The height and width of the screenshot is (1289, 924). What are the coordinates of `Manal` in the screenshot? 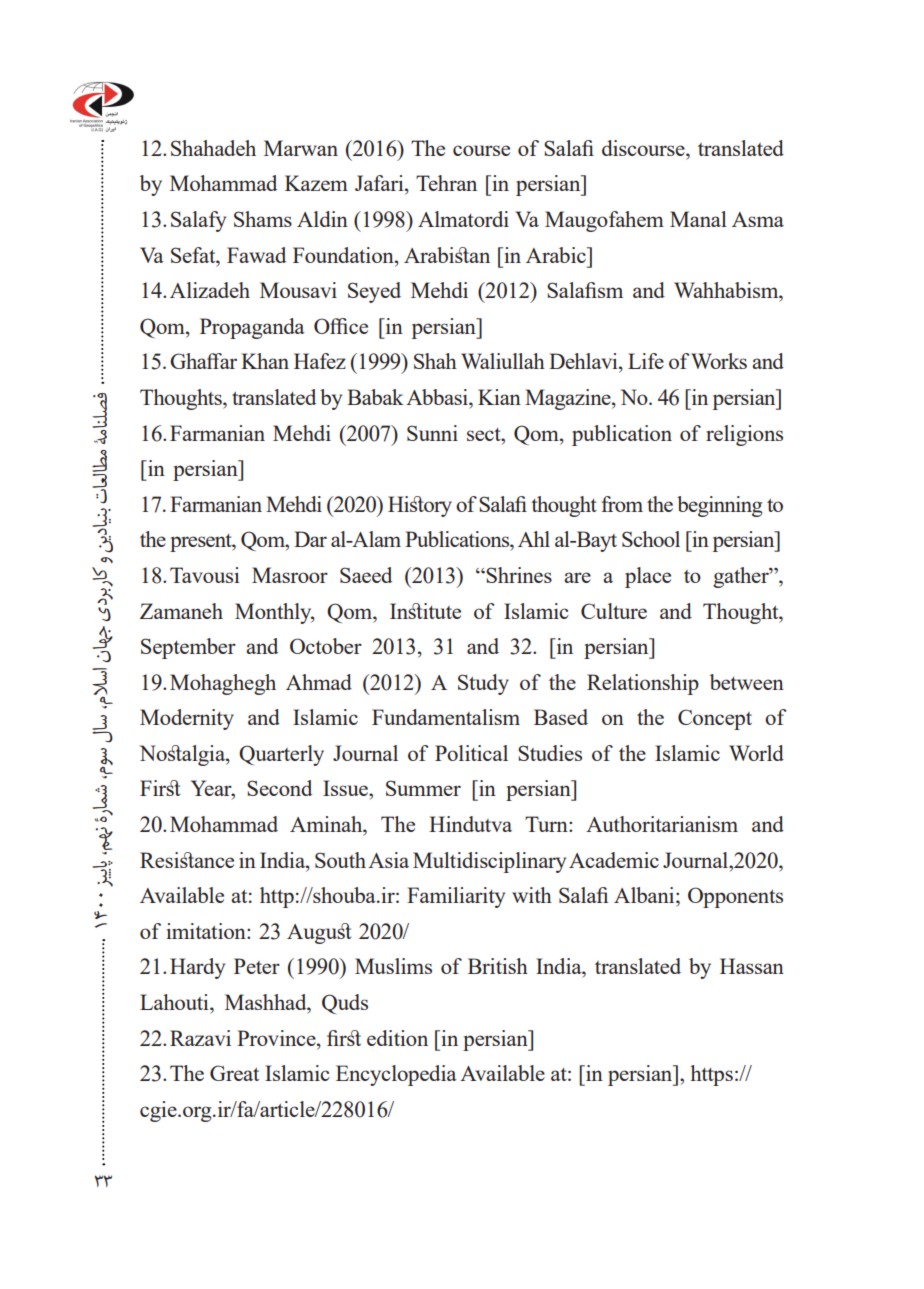 It's located at (698, 219).
